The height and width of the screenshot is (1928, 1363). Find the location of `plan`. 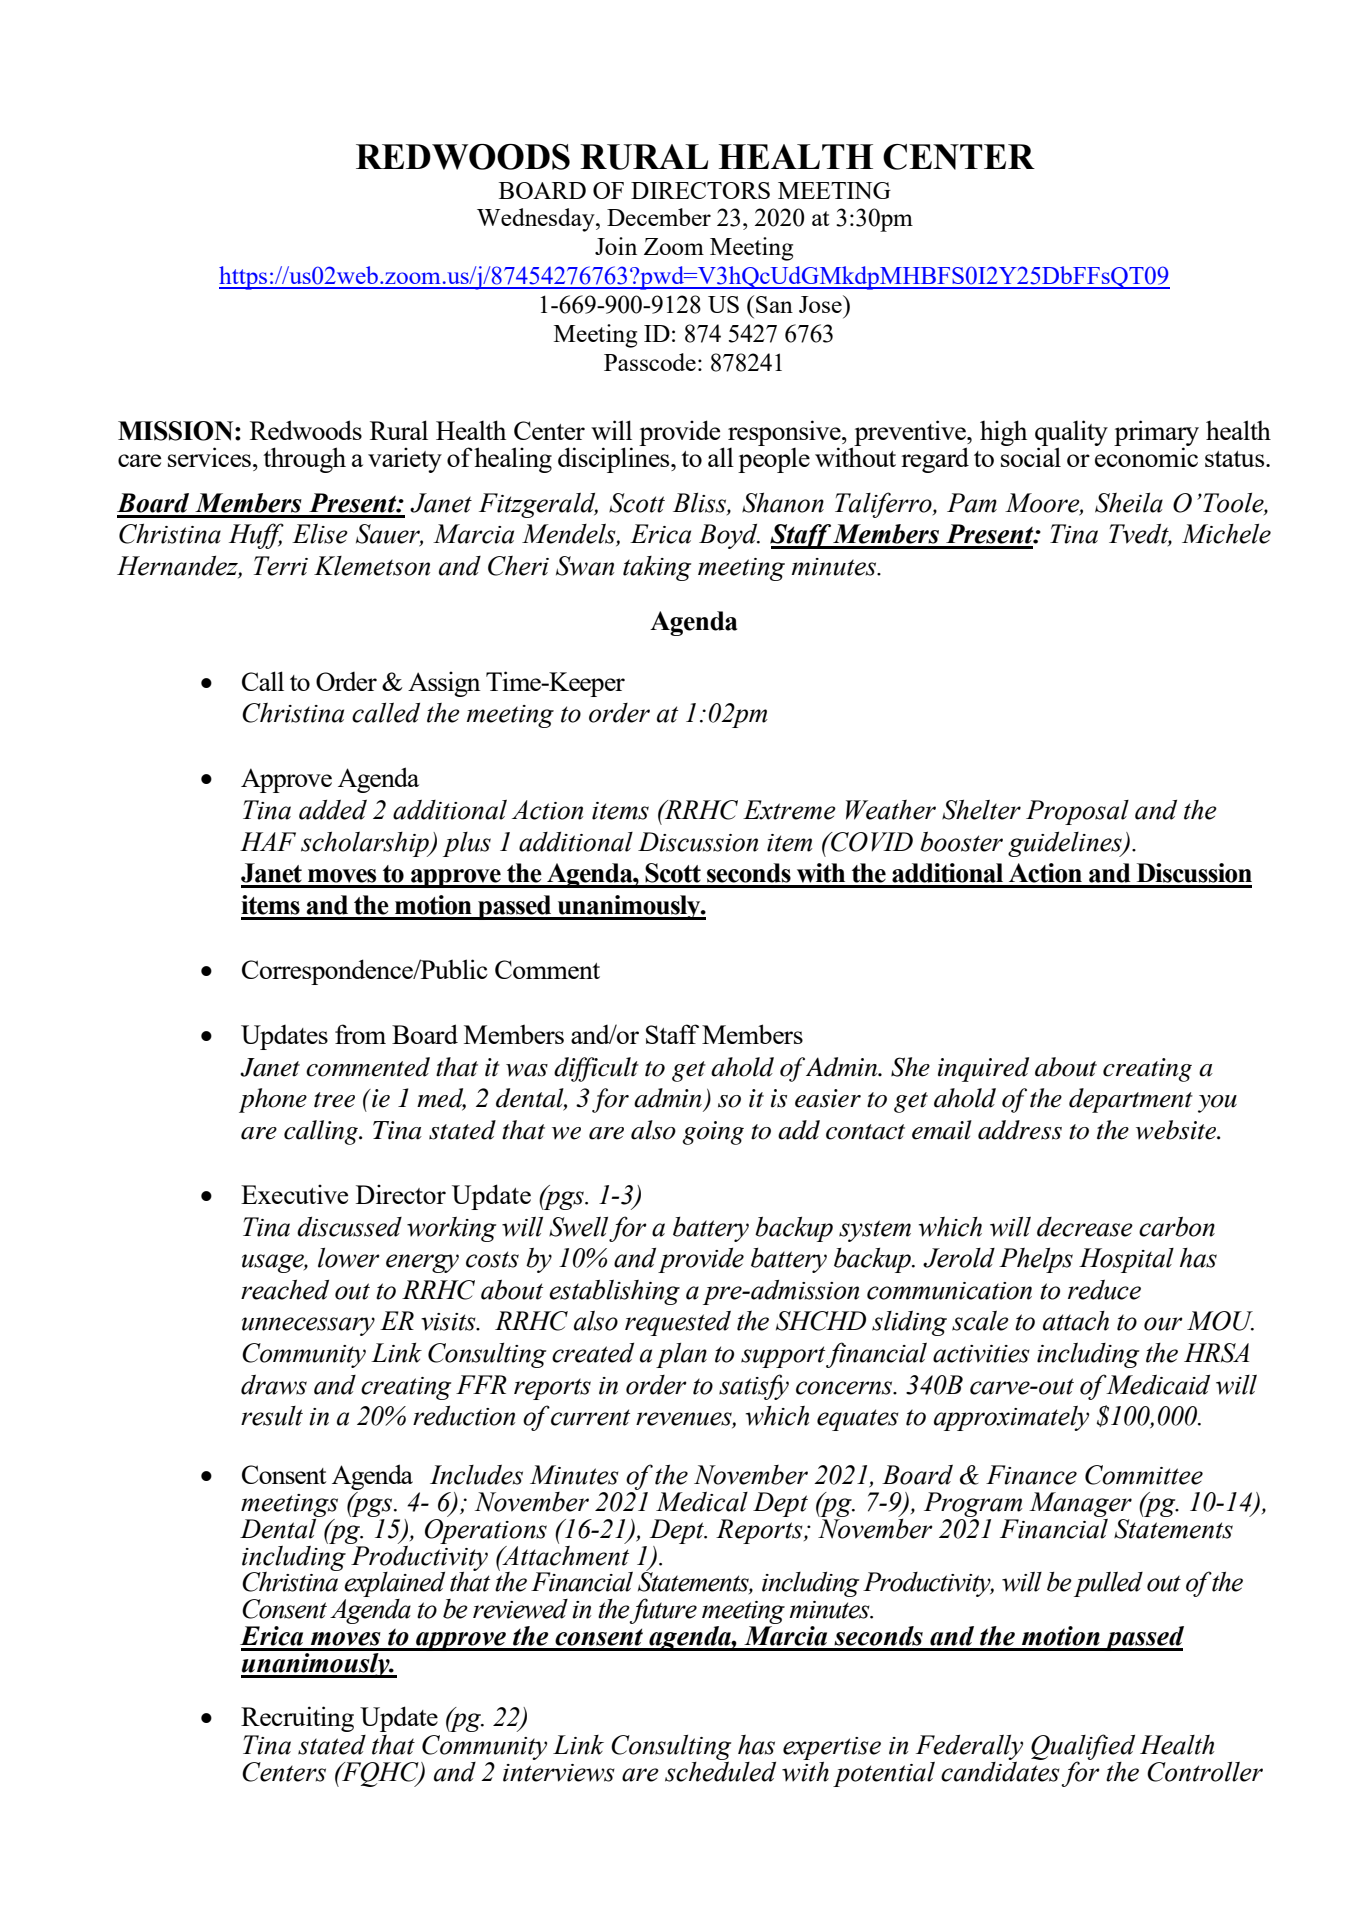

plan is located at coordinates (681, 1355).
